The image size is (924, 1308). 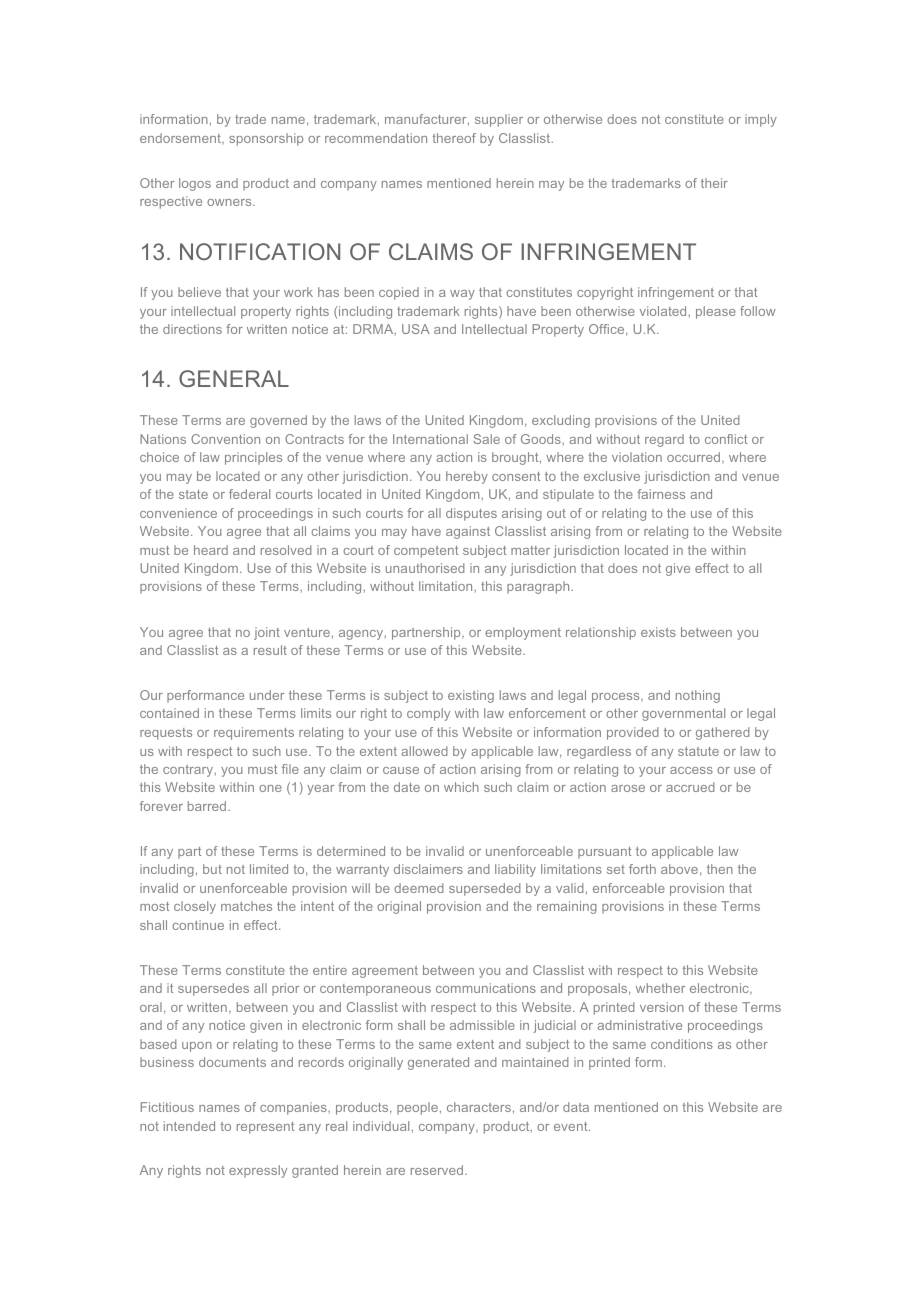 I want to click on intended, so click(x=189, y=1126).
